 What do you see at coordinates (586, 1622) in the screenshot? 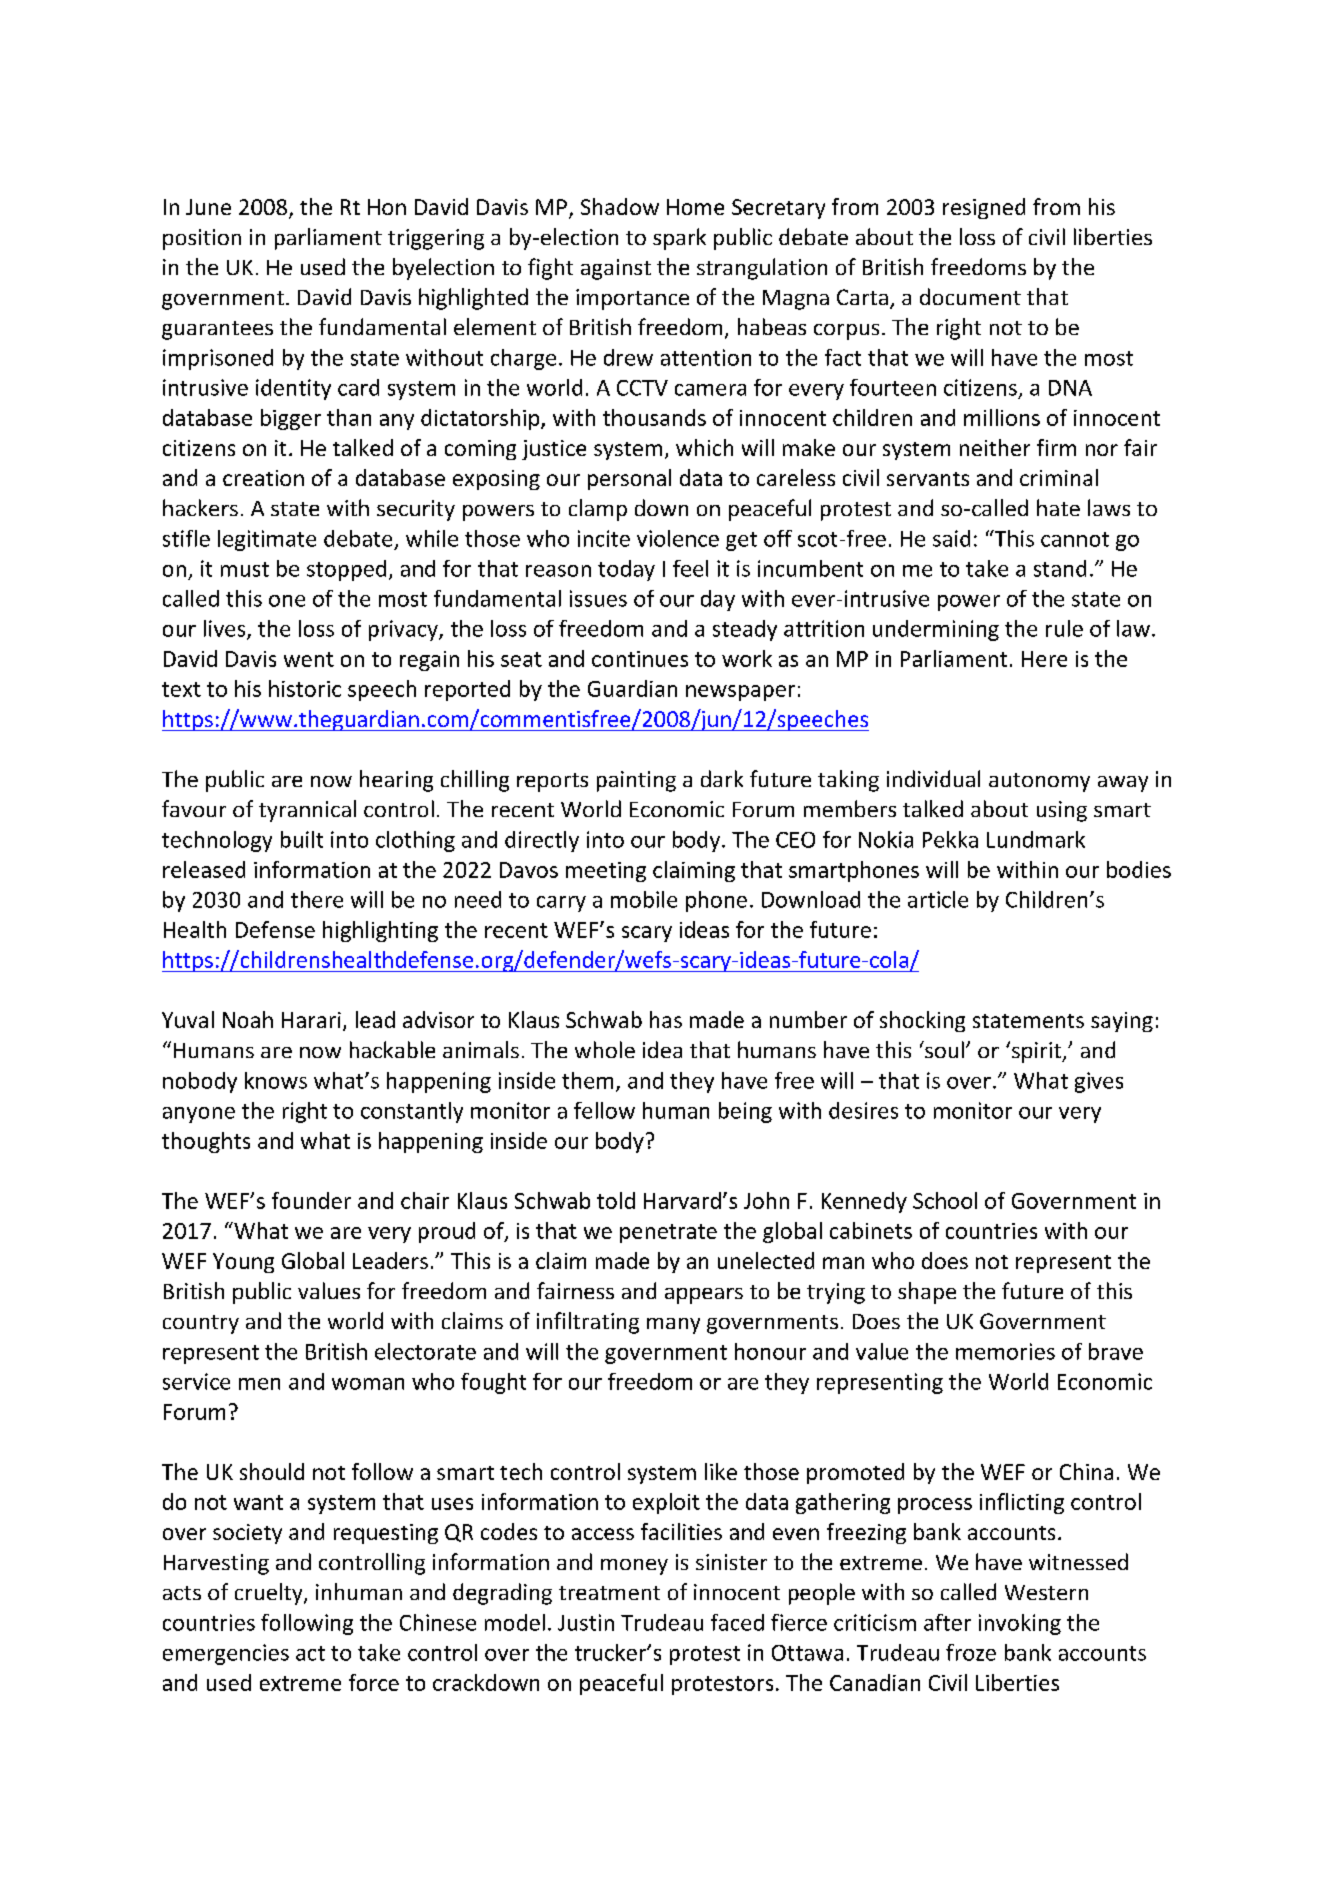
I see `Justin` at bounding box center [586, 1622].
